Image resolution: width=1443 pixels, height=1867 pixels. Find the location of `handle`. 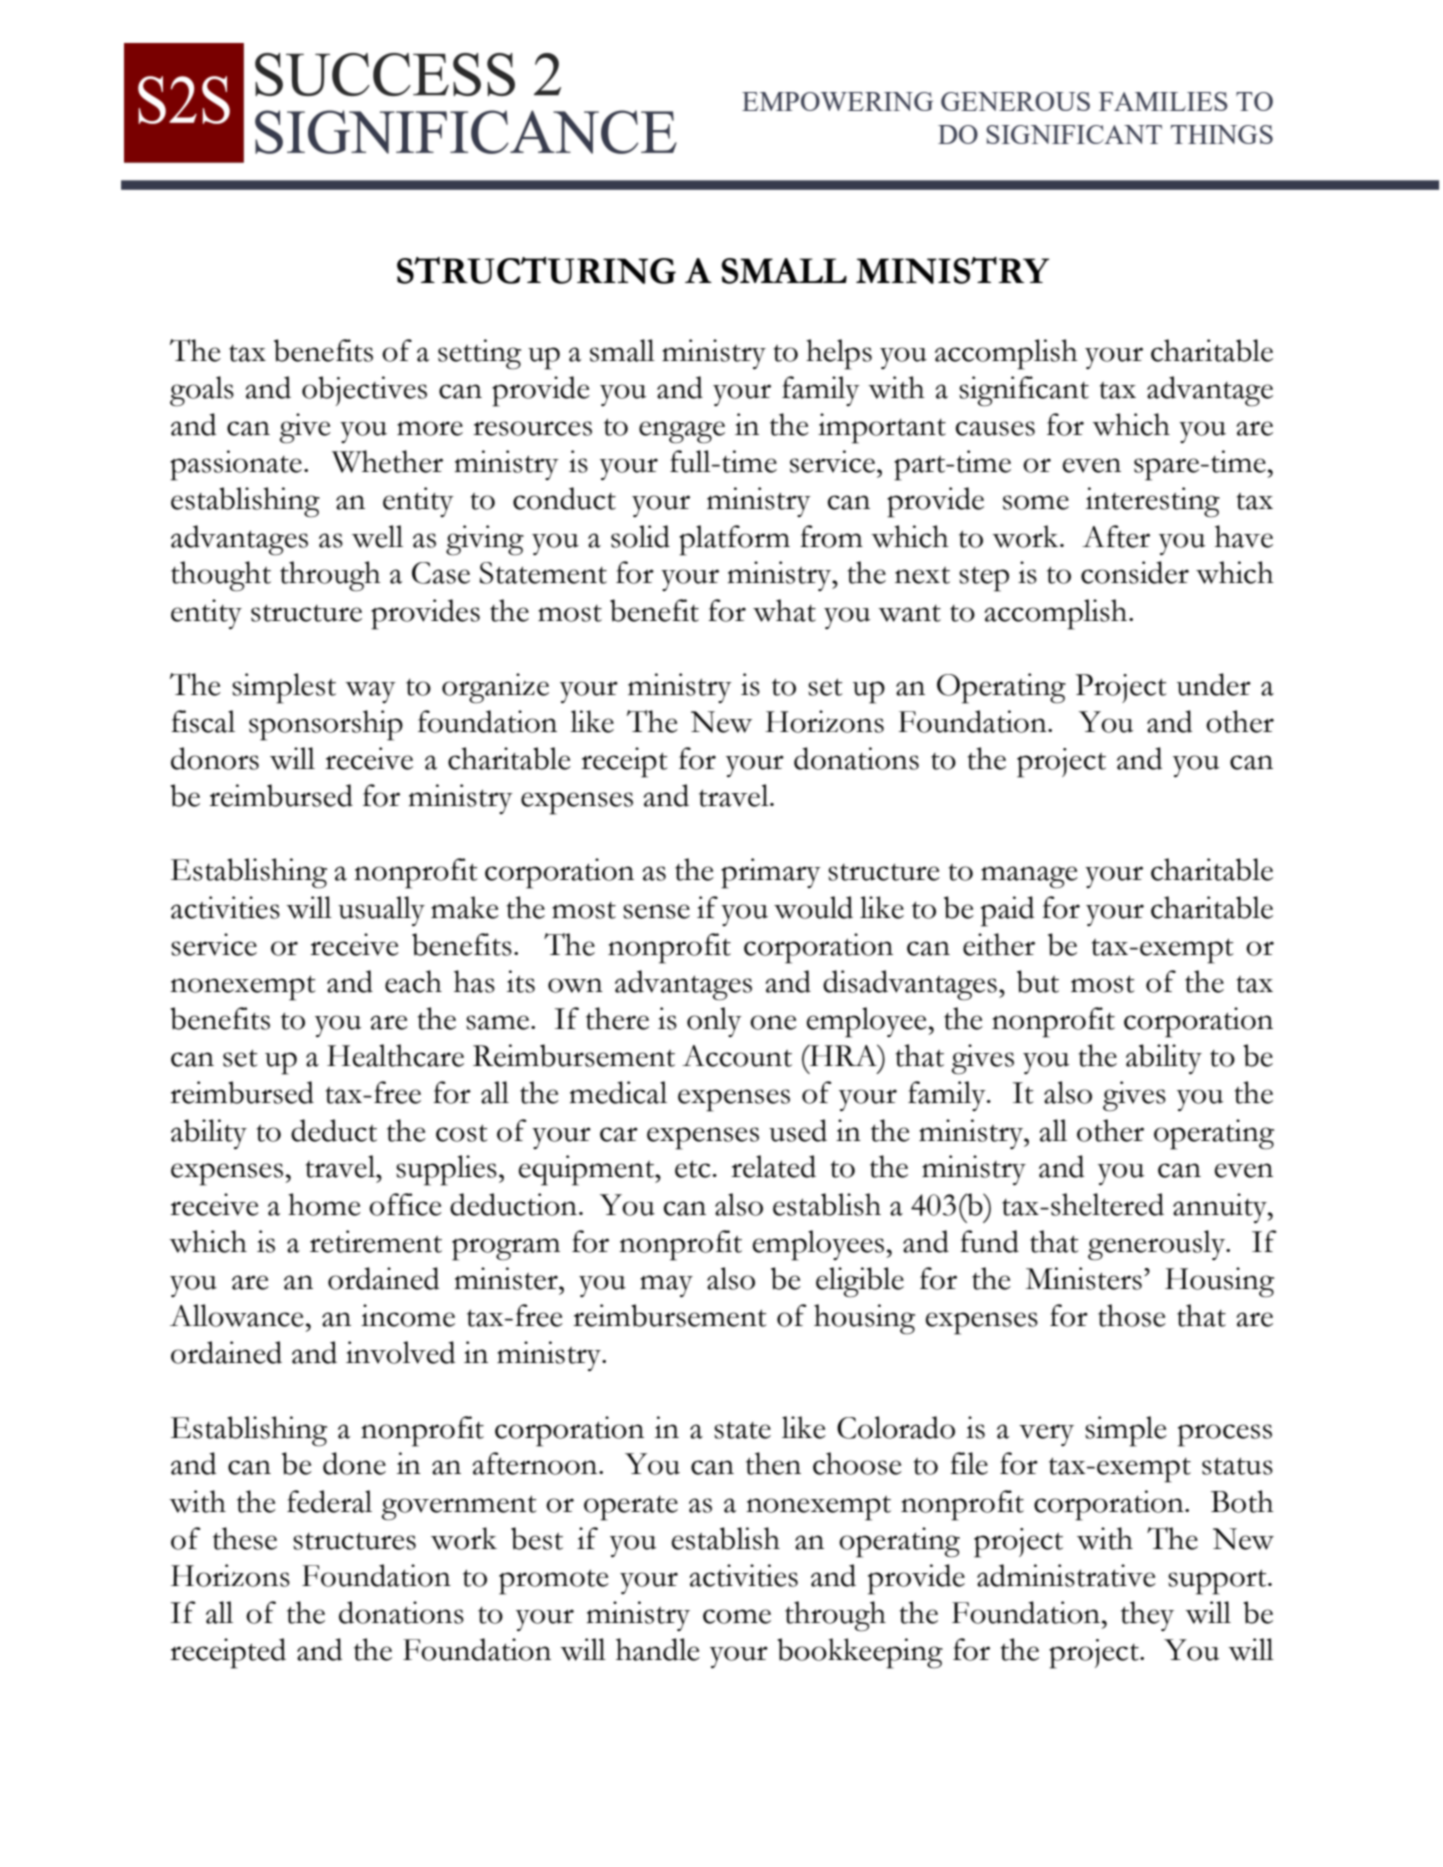

handle is located at coordinates (658, 1649).
